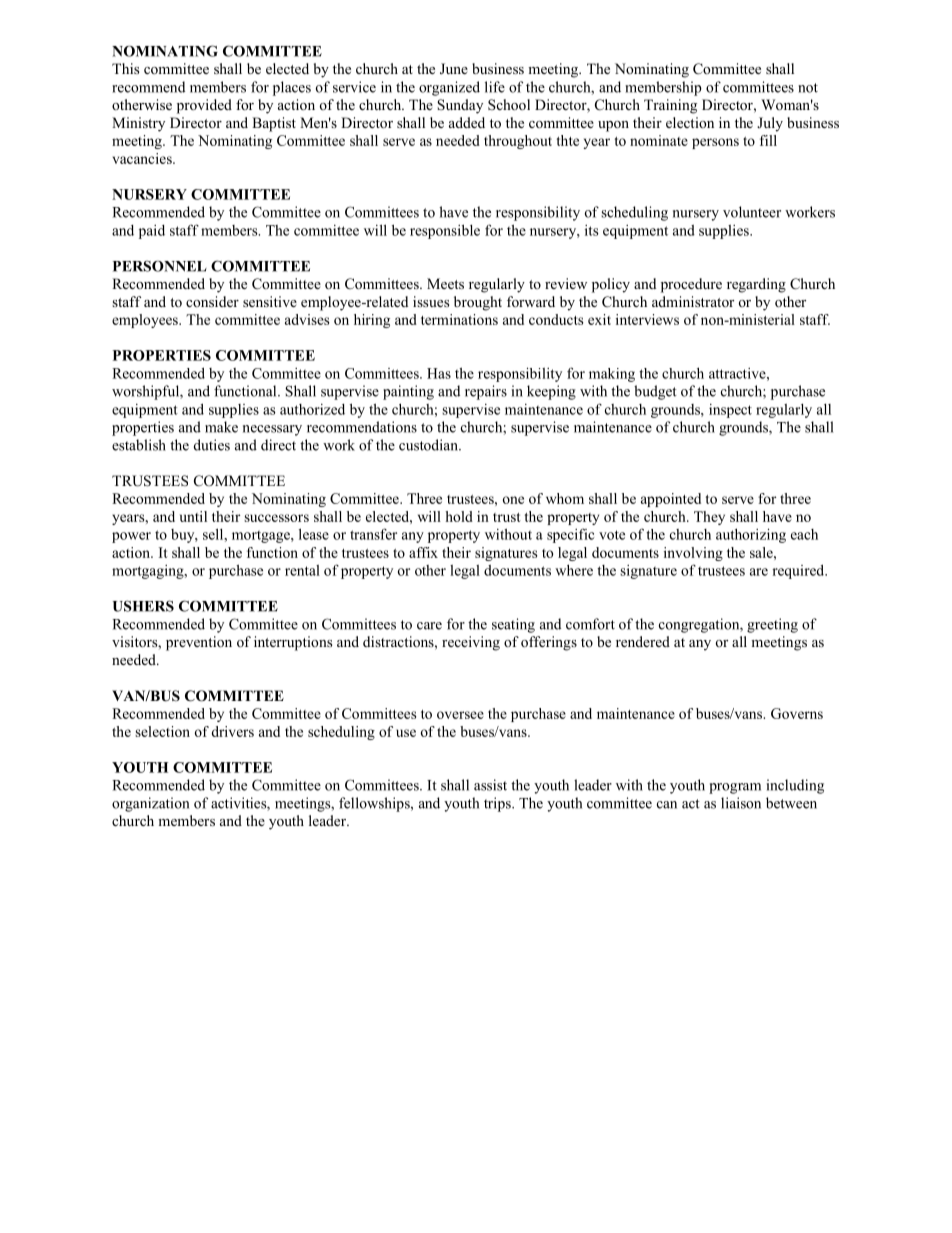 This screenshot has width=952, height=1233. Describe the element at coordinates (670, 106) in the screenshot. I see `Training` at that location.
